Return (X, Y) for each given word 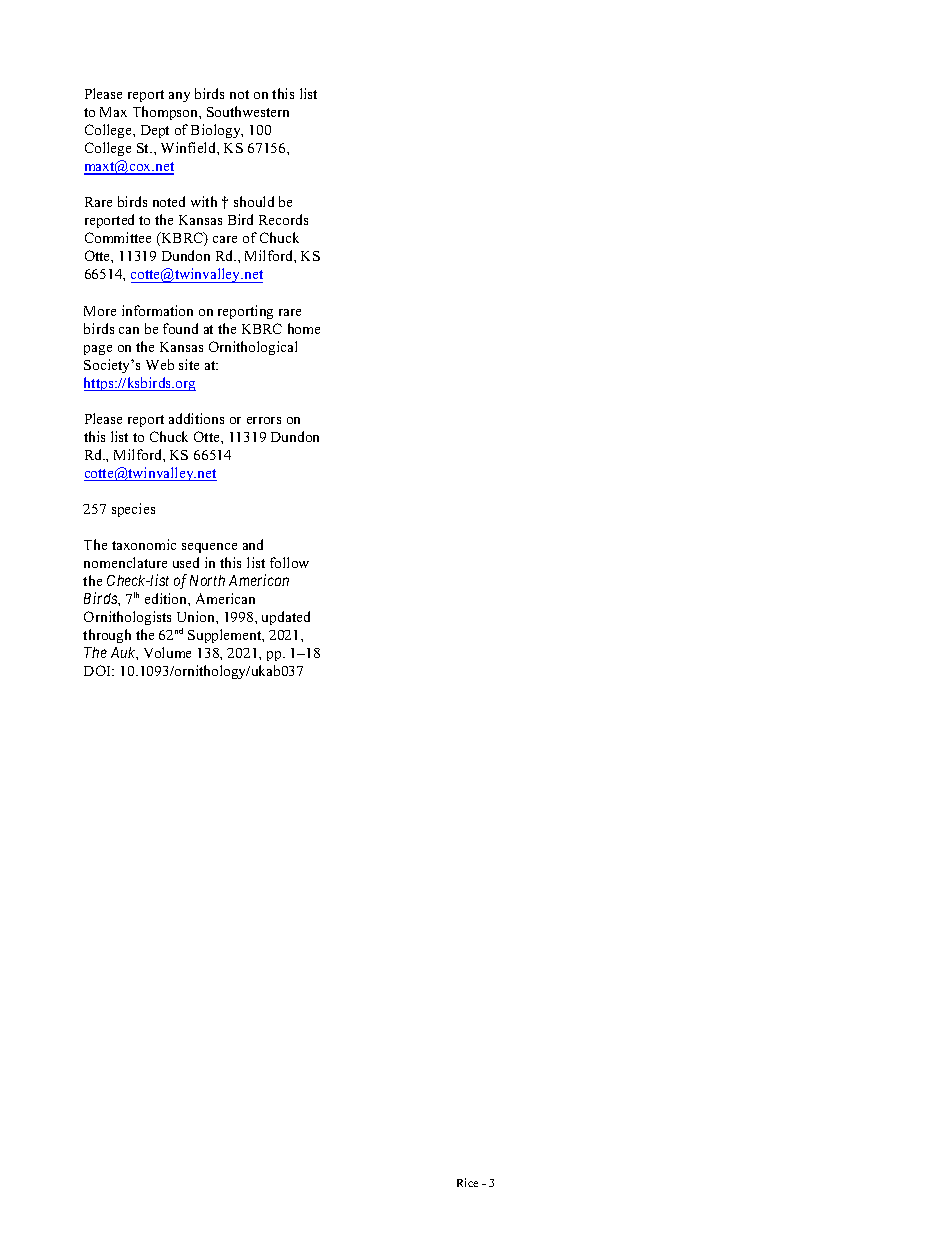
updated (286, 618)
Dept (155, 131)
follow (289, 562)
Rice (467, 1182)
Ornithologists (127, 618)
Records (283, 219)
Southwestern (248, 111)
